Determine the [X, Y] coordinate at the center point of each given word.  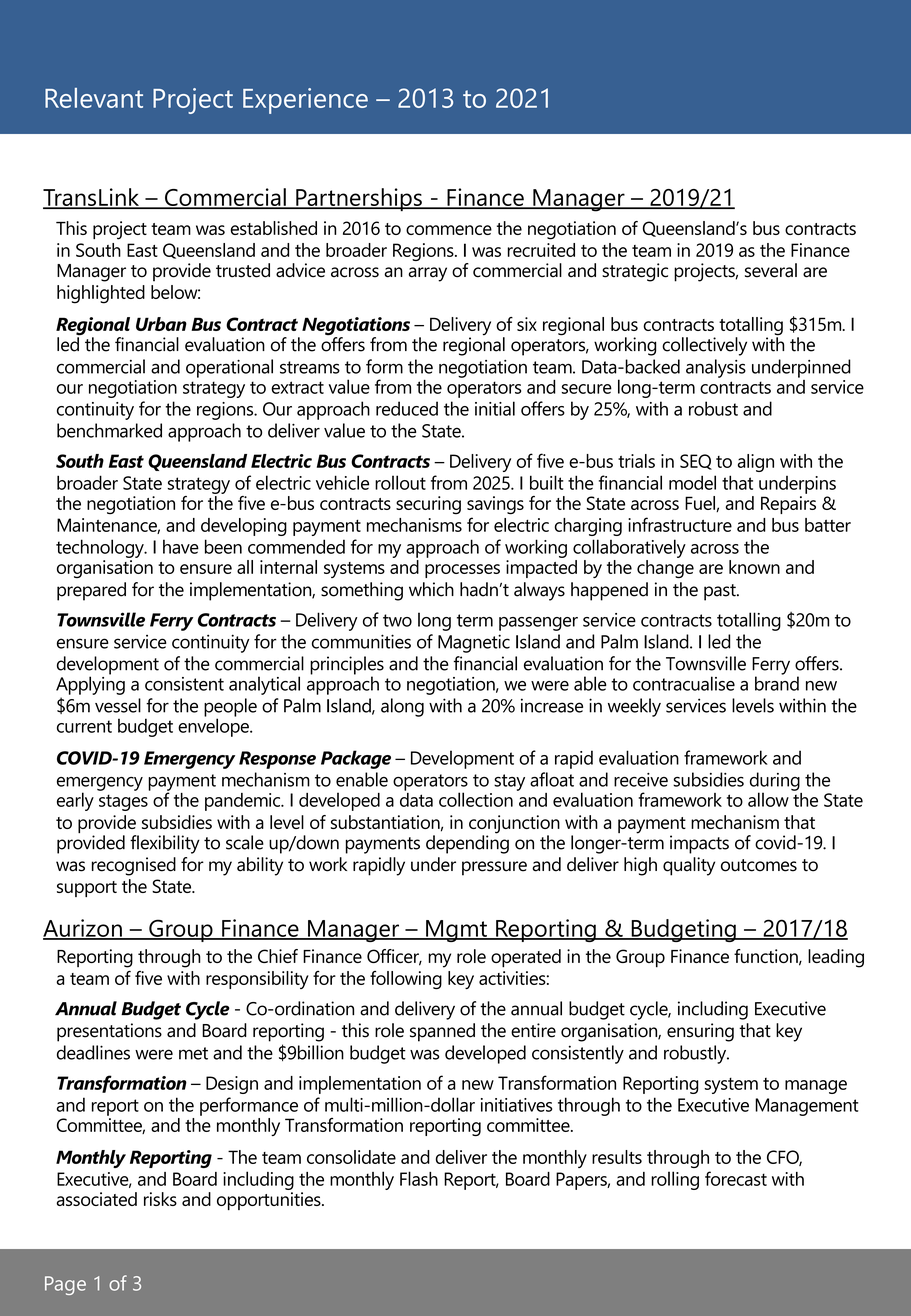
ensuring [700, 1032]
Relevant [94, 98]
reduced [407, 408]
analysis [716, 368]
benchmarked [109, 430]
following [406, 980]
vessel [118, 705]
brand [777, 682]
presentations [109, 1032]
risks [160, 1199]
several [771, 270]
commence [449, 230]
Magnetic [474, 643]
